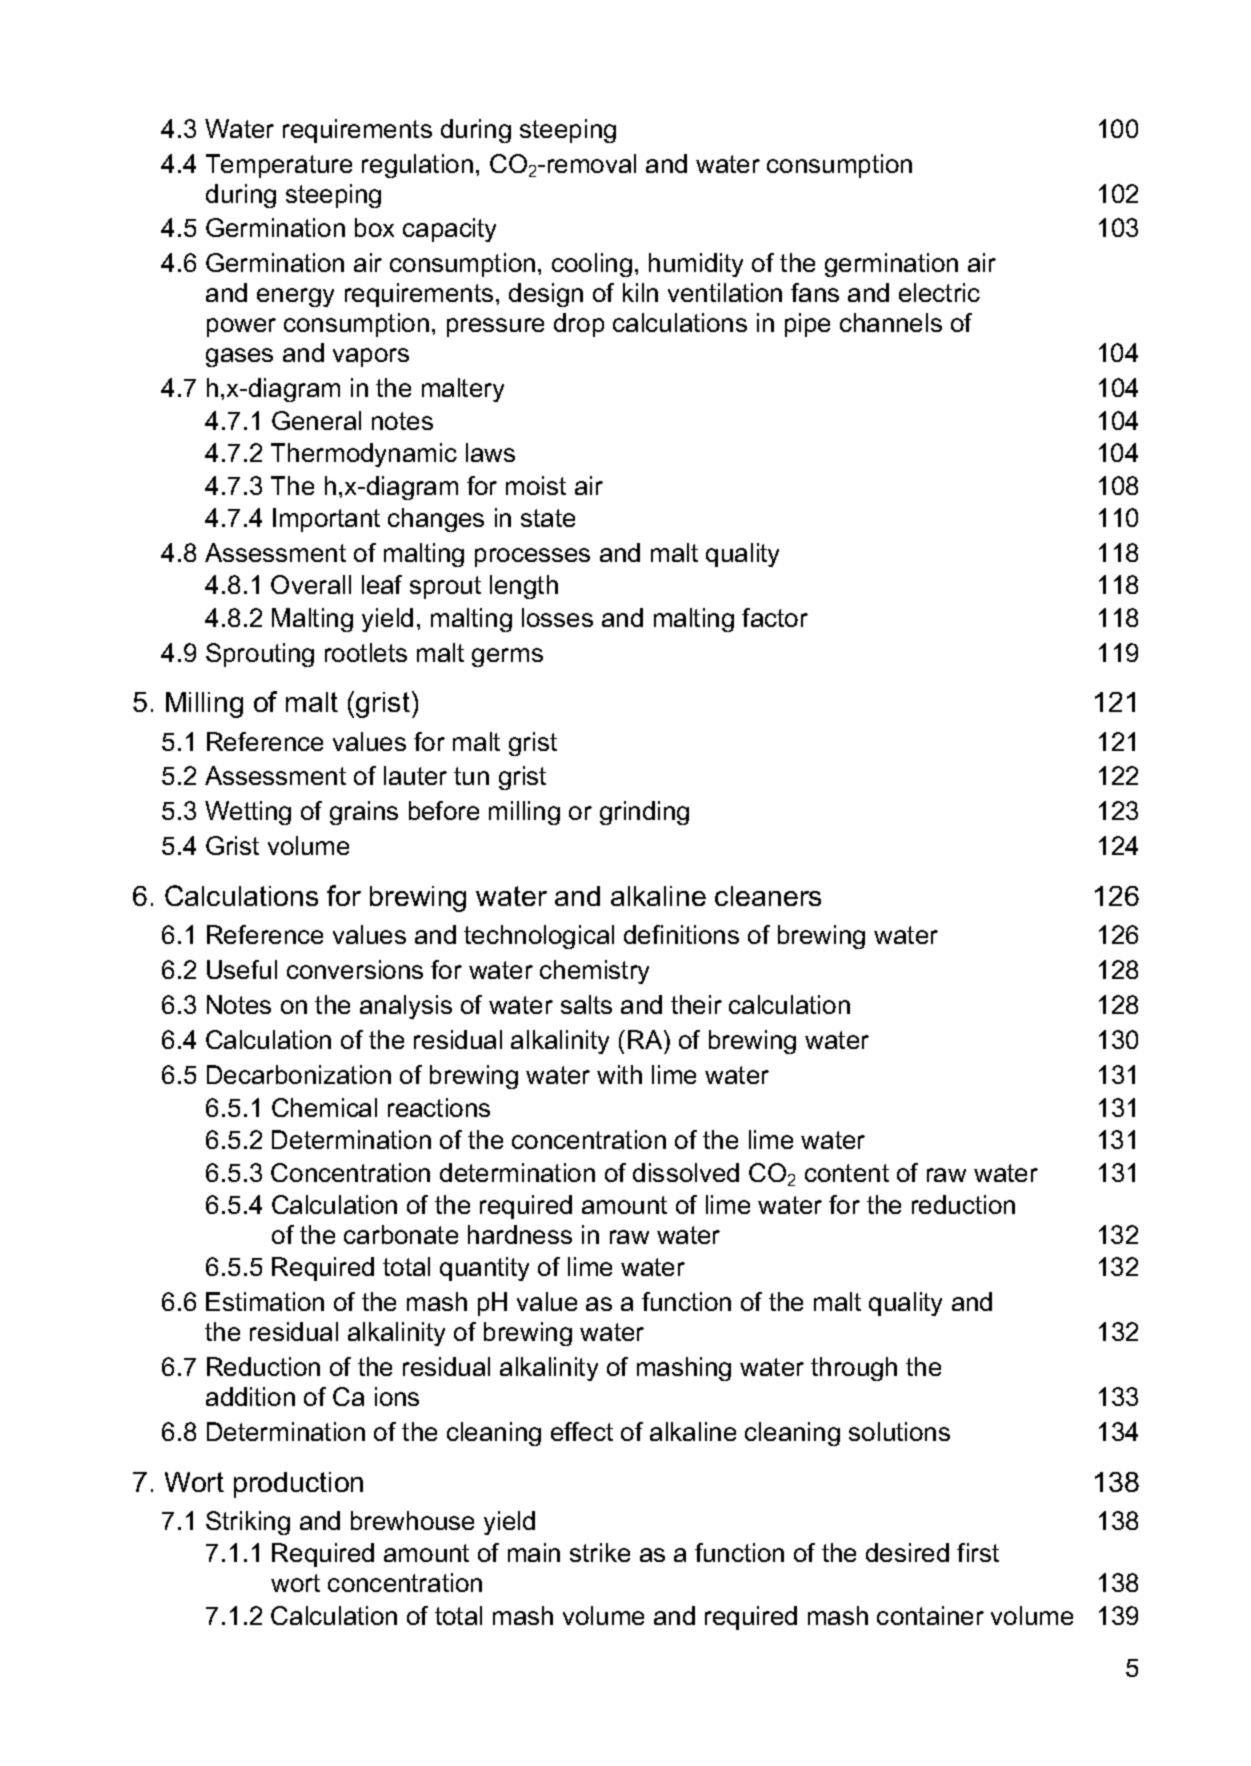 The height and width of the image is (1766, 1251). Describe the element at coordinates (364, 813) in the image. I see `grains` at that location.
